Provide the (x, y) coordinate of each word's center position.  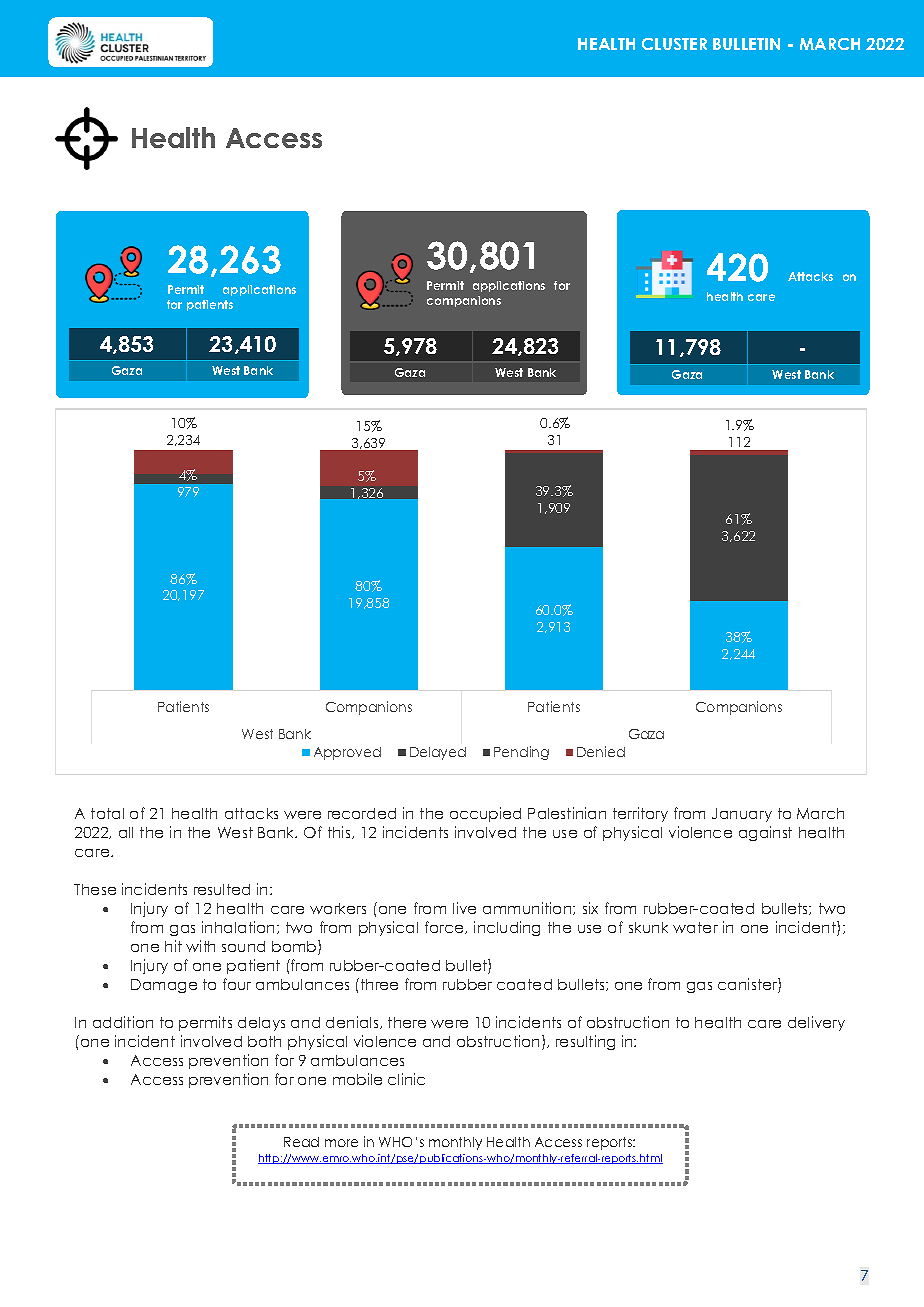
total (107, 813)
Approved (347, 753)
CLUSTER (674, 44)
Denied (601, 751)
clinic (406, 1079)
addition (123, 1022)
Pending (521, 753)
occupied (485, 814)
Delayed (438, 753)
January (742, 815)
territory (640, 814)
